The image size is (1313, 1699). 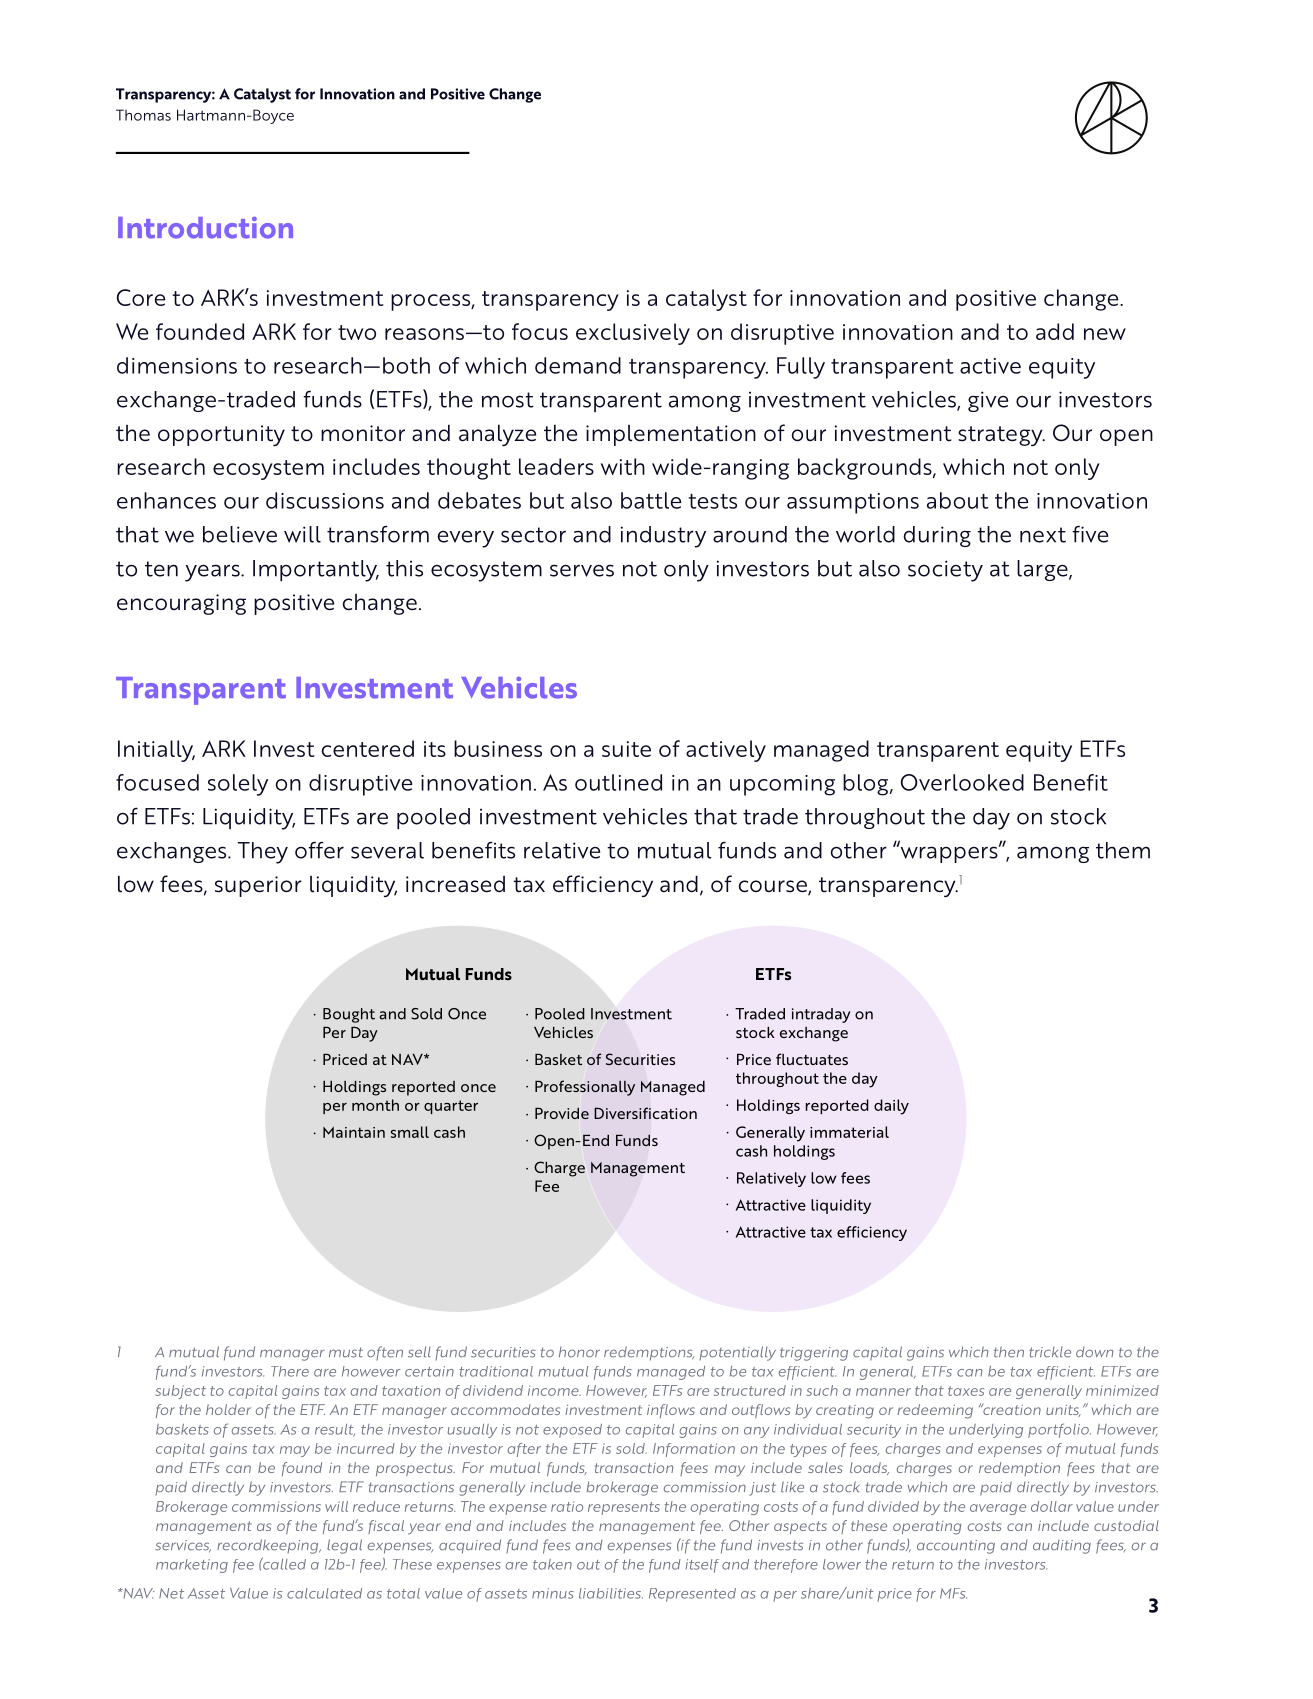 What do you see at coordinates (891, 1107) in the document?
I see `daily` at bounding box center [891, 1107].
